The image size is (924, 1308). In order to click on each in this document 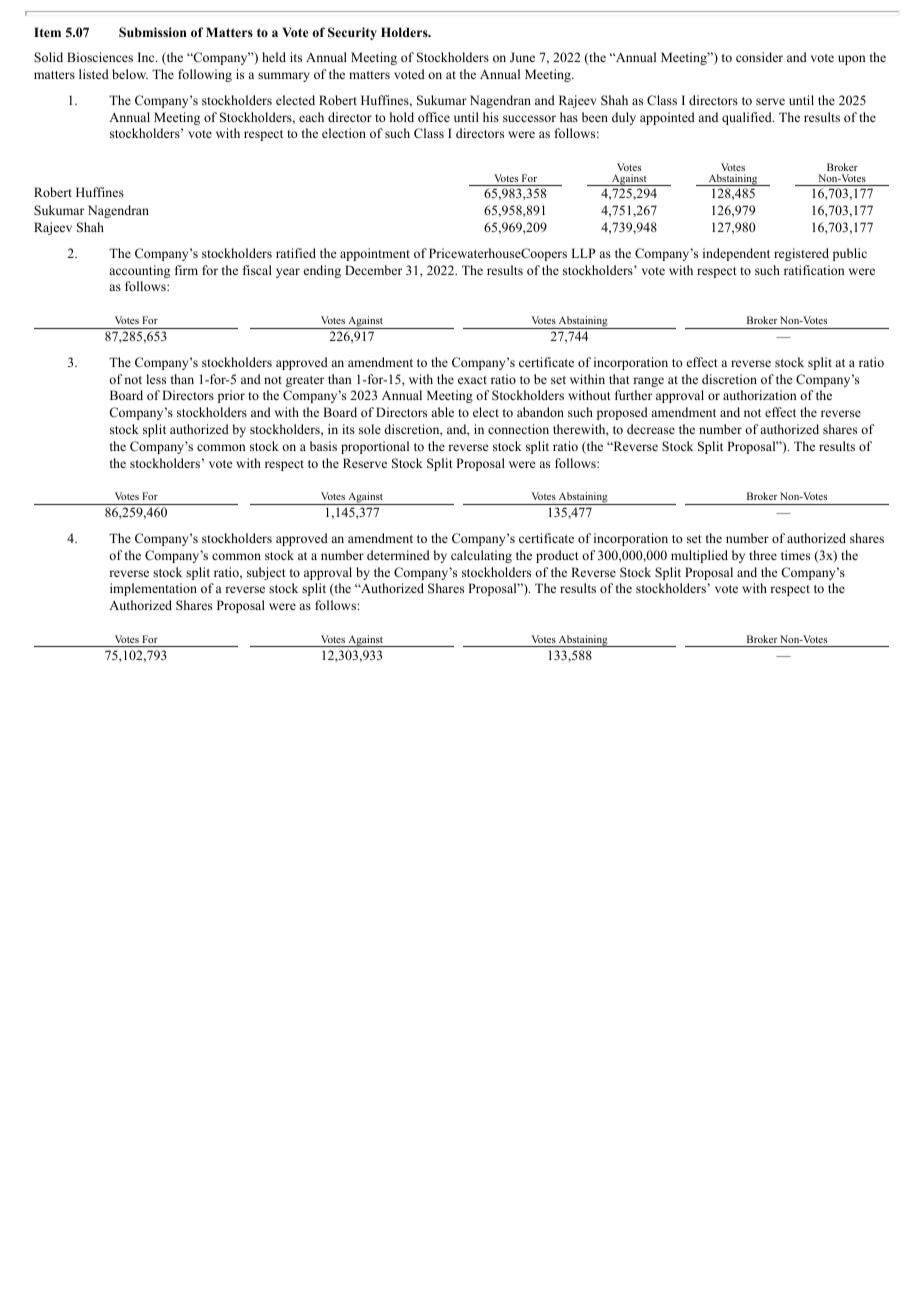, I will do `click(311, 117)`.
